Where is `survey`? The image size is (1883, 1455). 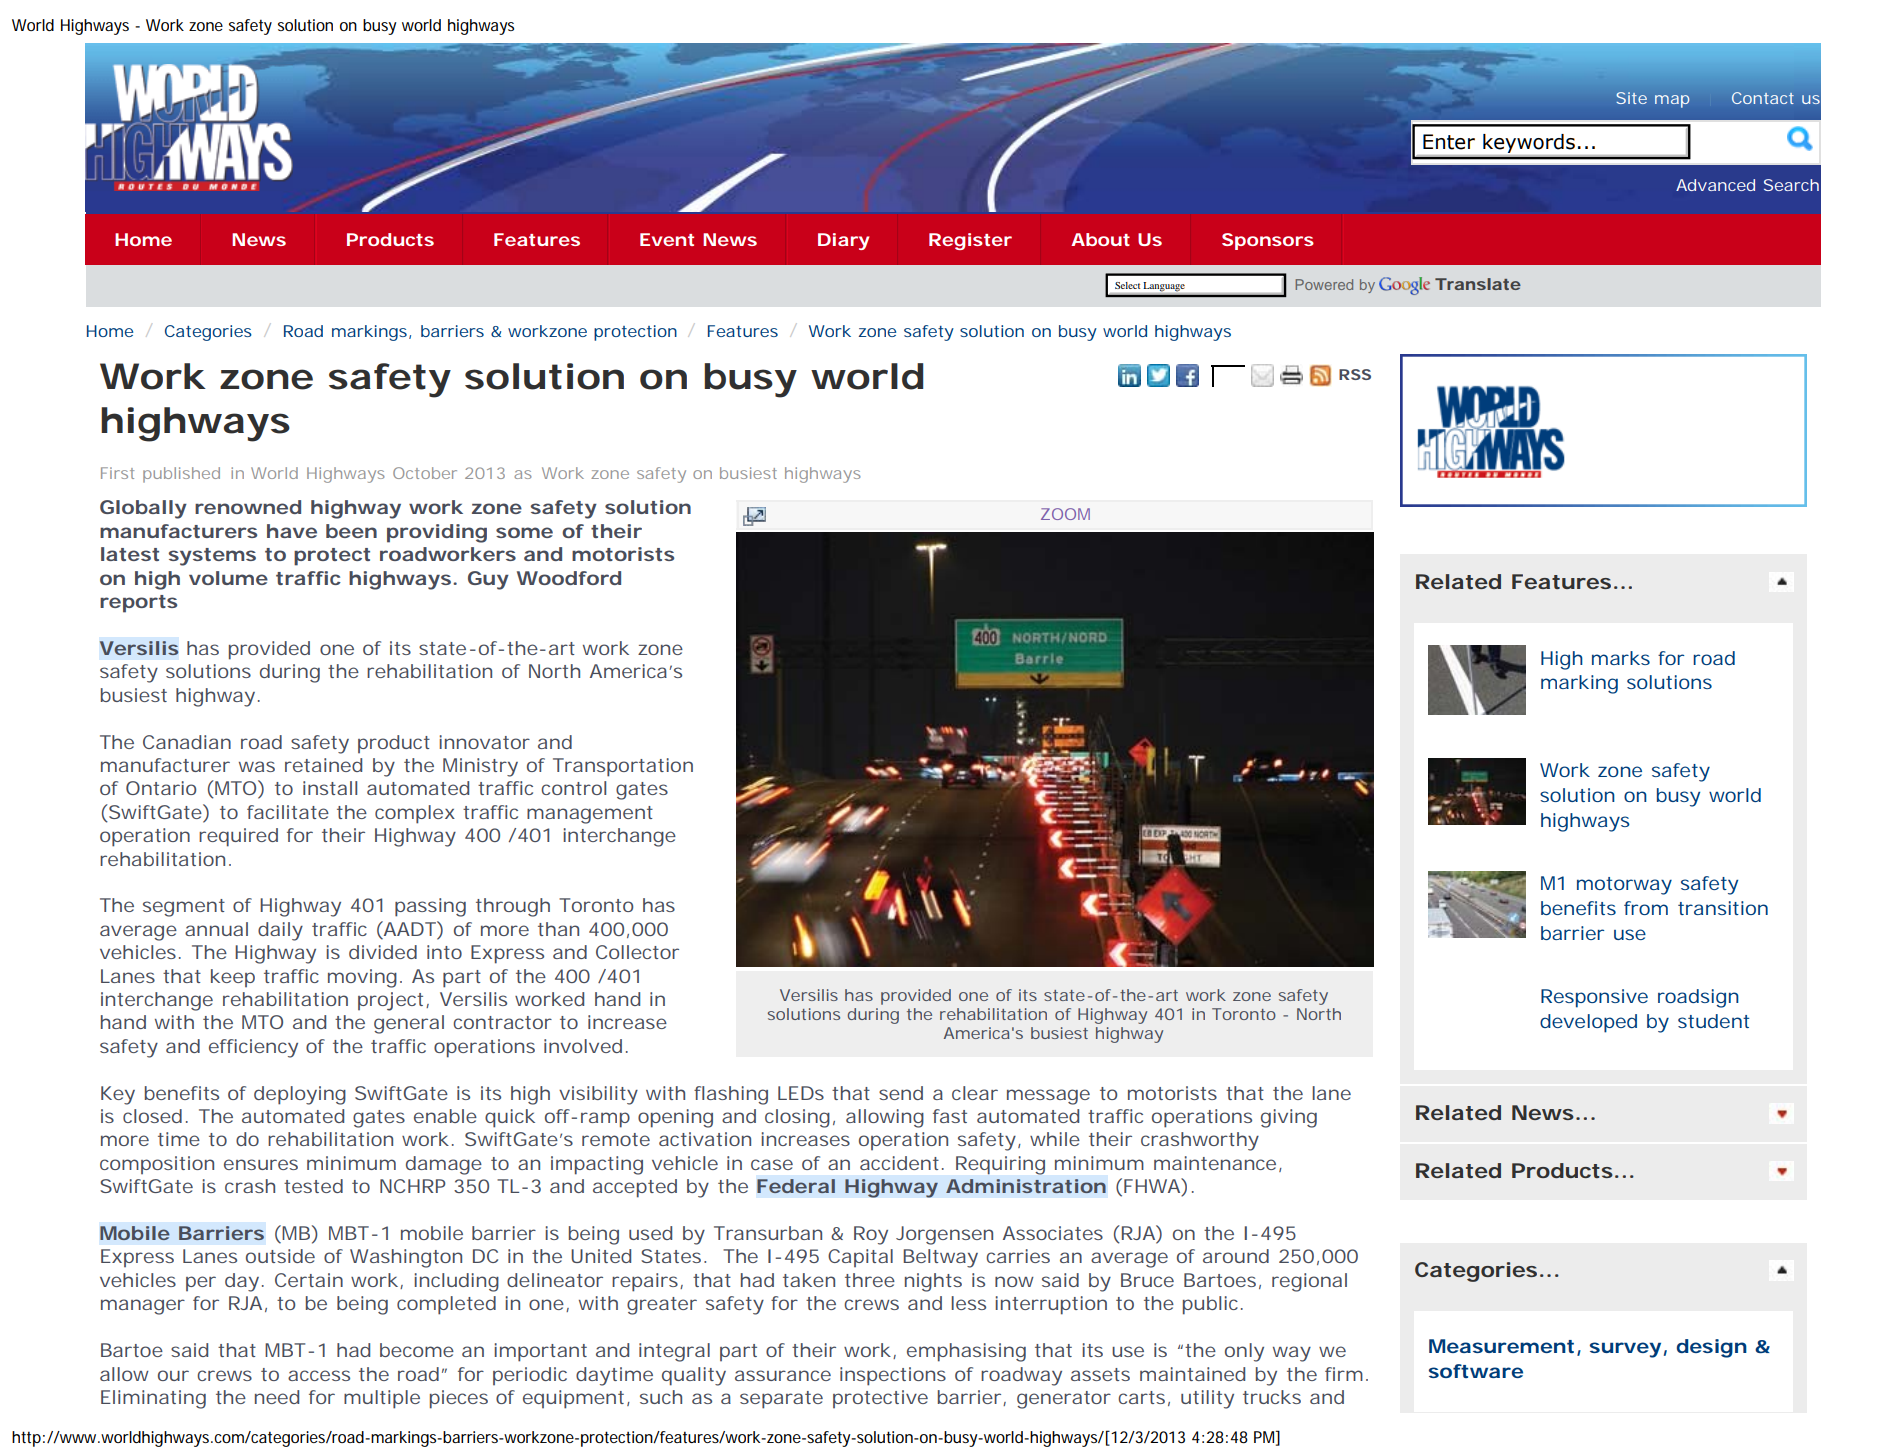
survey is located at coordinates (1625, 1350).
